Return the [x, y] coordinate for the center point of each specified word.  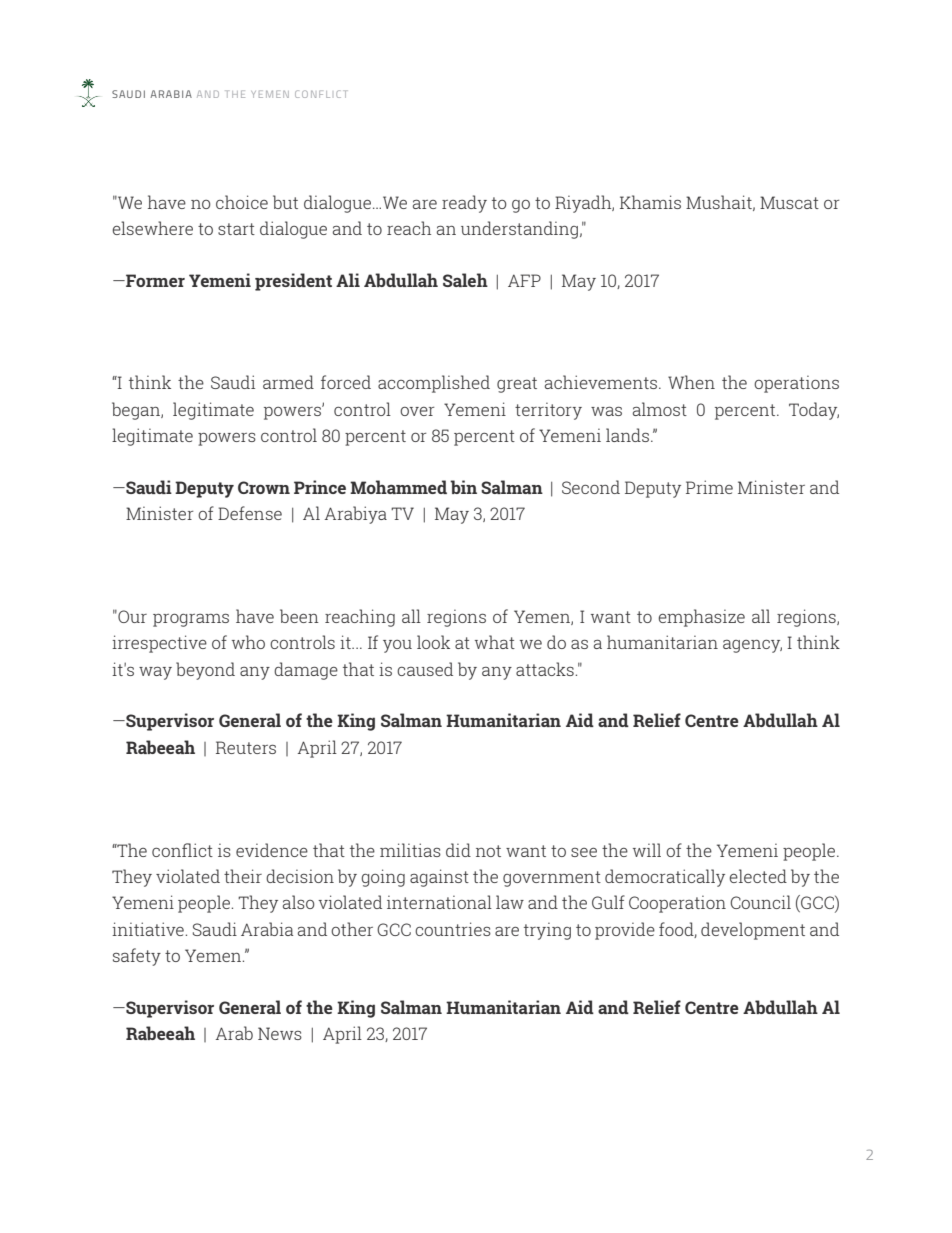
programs [191, 620]
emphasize [701, 618]
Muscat [789, 202]
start [236, 229]
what [495, 642]
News [280, 1033]
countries [453, 929]
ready [464, 204]
